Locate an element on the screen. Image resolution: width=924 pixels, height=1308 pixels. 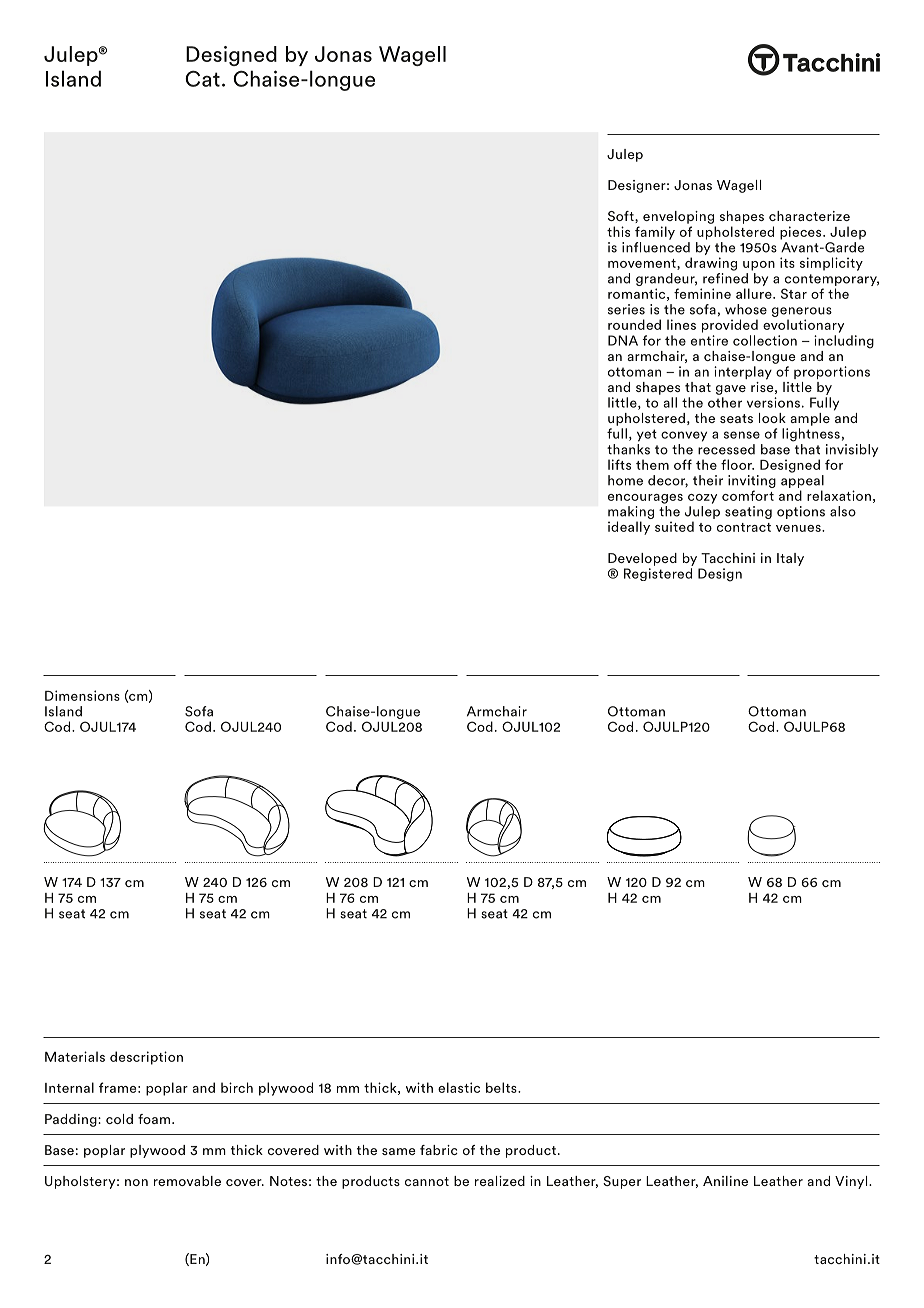
interplay is located at coordinates (743, 373).
